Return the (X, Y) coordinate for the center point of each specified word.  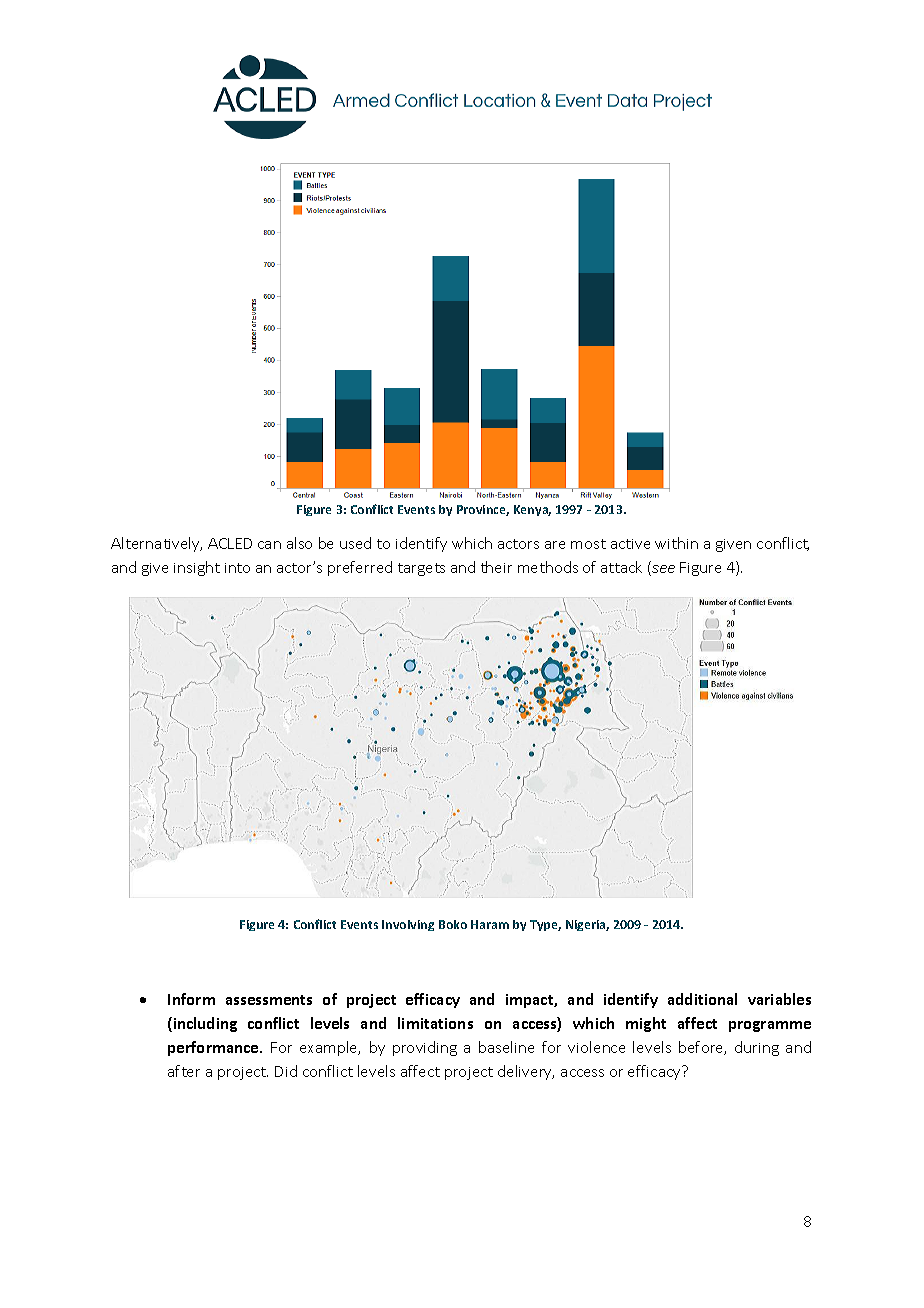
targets (421, 569)
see (662, 570)
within (676, 543)
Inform (191, 999)
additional (702, 999)
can (269, 545)
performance (214, 1048)
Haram (490, 924)
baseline (506, 1047)
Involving (408, 925)
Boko (453, 924)
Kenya (532, 510)
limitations (435, 1023)
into (237, 568)
